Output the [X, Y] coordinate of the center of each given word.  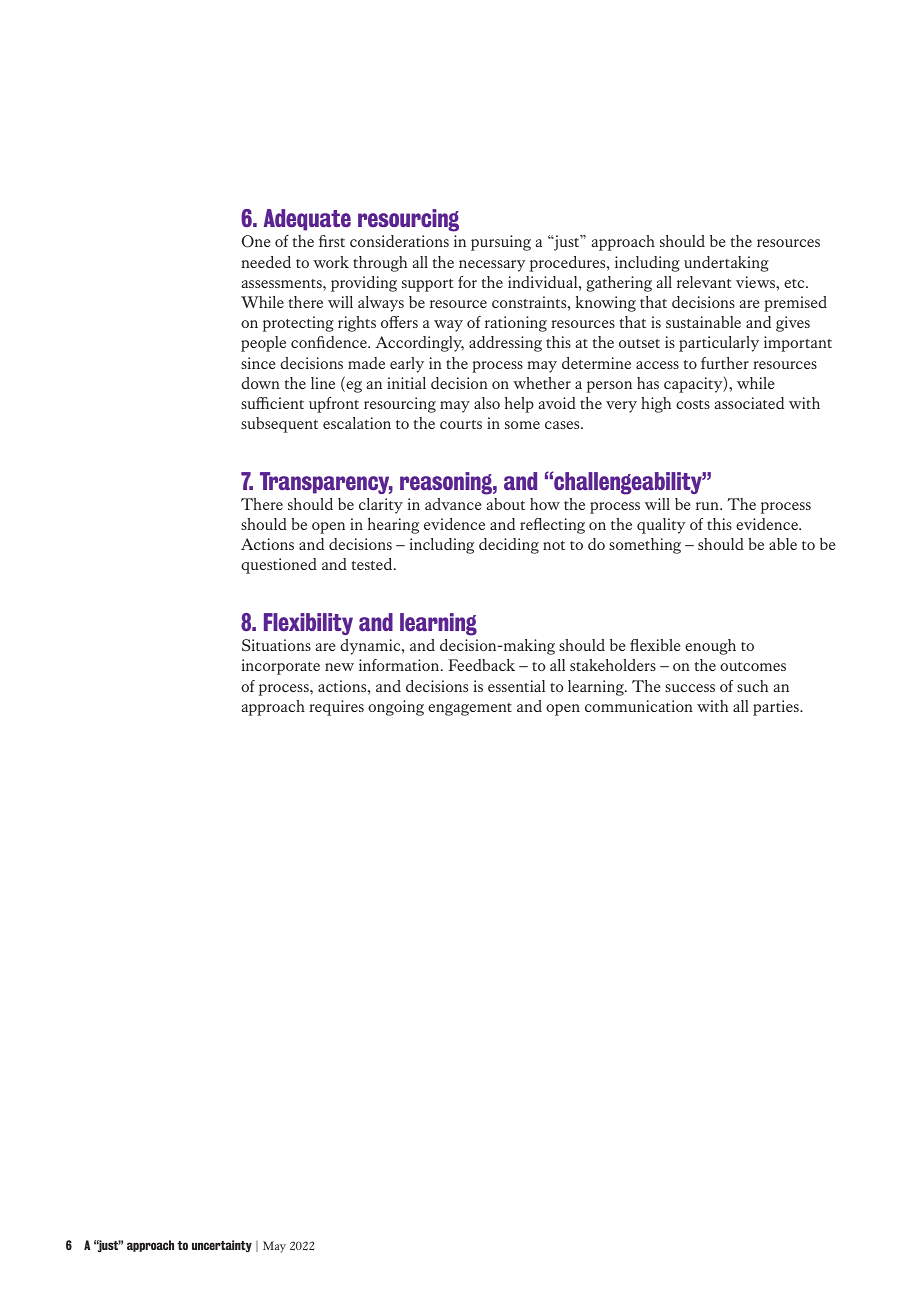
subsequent [279, 425]
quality [661, 526]
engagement [470, 709]
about [505, 504]
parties [777, 708]
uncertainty [222, 1246]
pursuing [501, 243]
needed [266, 262]
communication [639, 706]
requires [336, 708]
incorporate [281, 667]
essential [516, 686]
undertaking [726, 264]
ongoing [396, 708]
